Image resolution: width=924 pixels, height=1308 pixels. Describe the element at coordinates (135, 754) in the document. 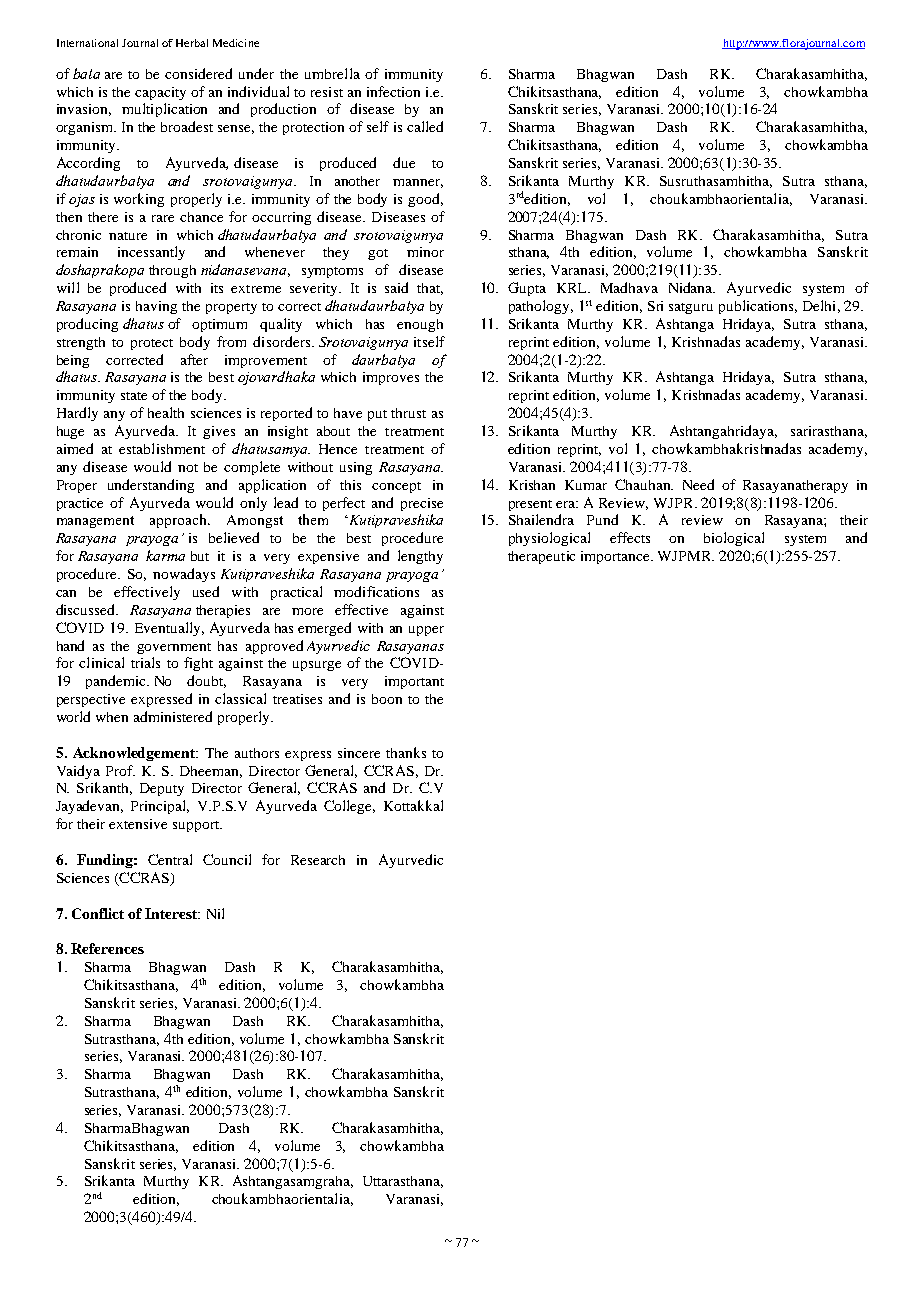

I see `Acknowledgement` at that location.
